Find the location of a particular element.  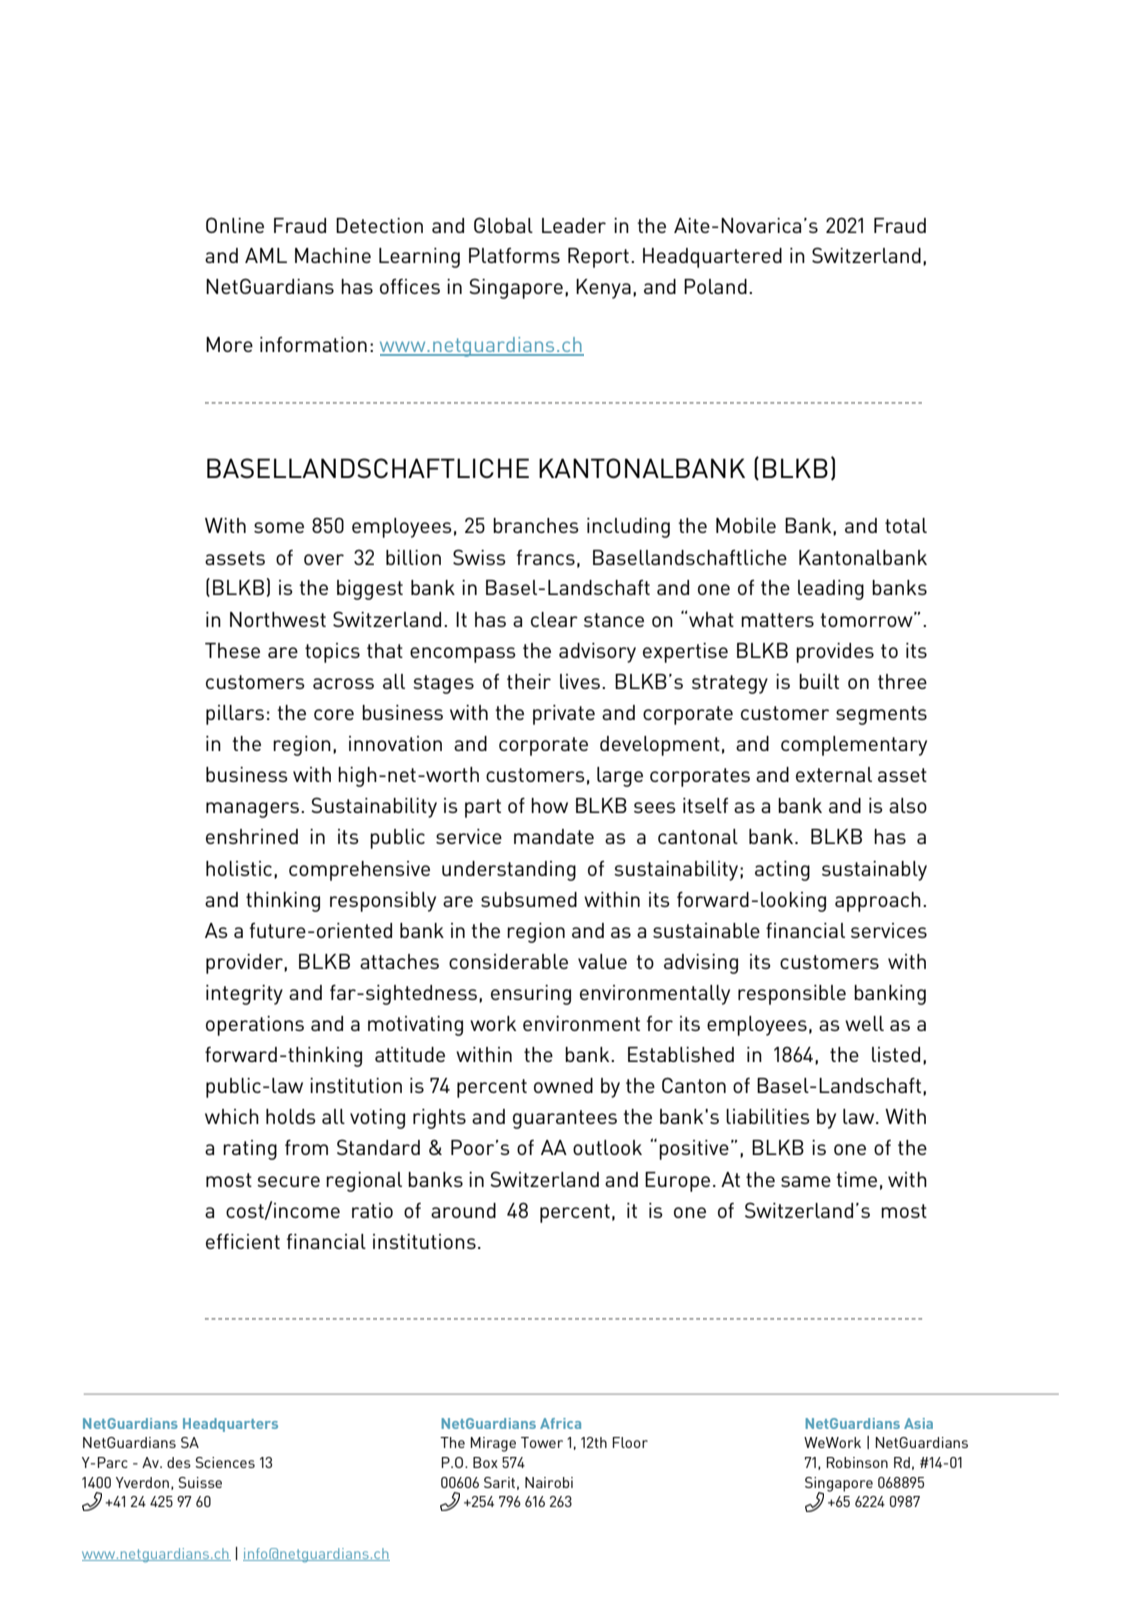

Poland is located at coordinates (715, 286).
